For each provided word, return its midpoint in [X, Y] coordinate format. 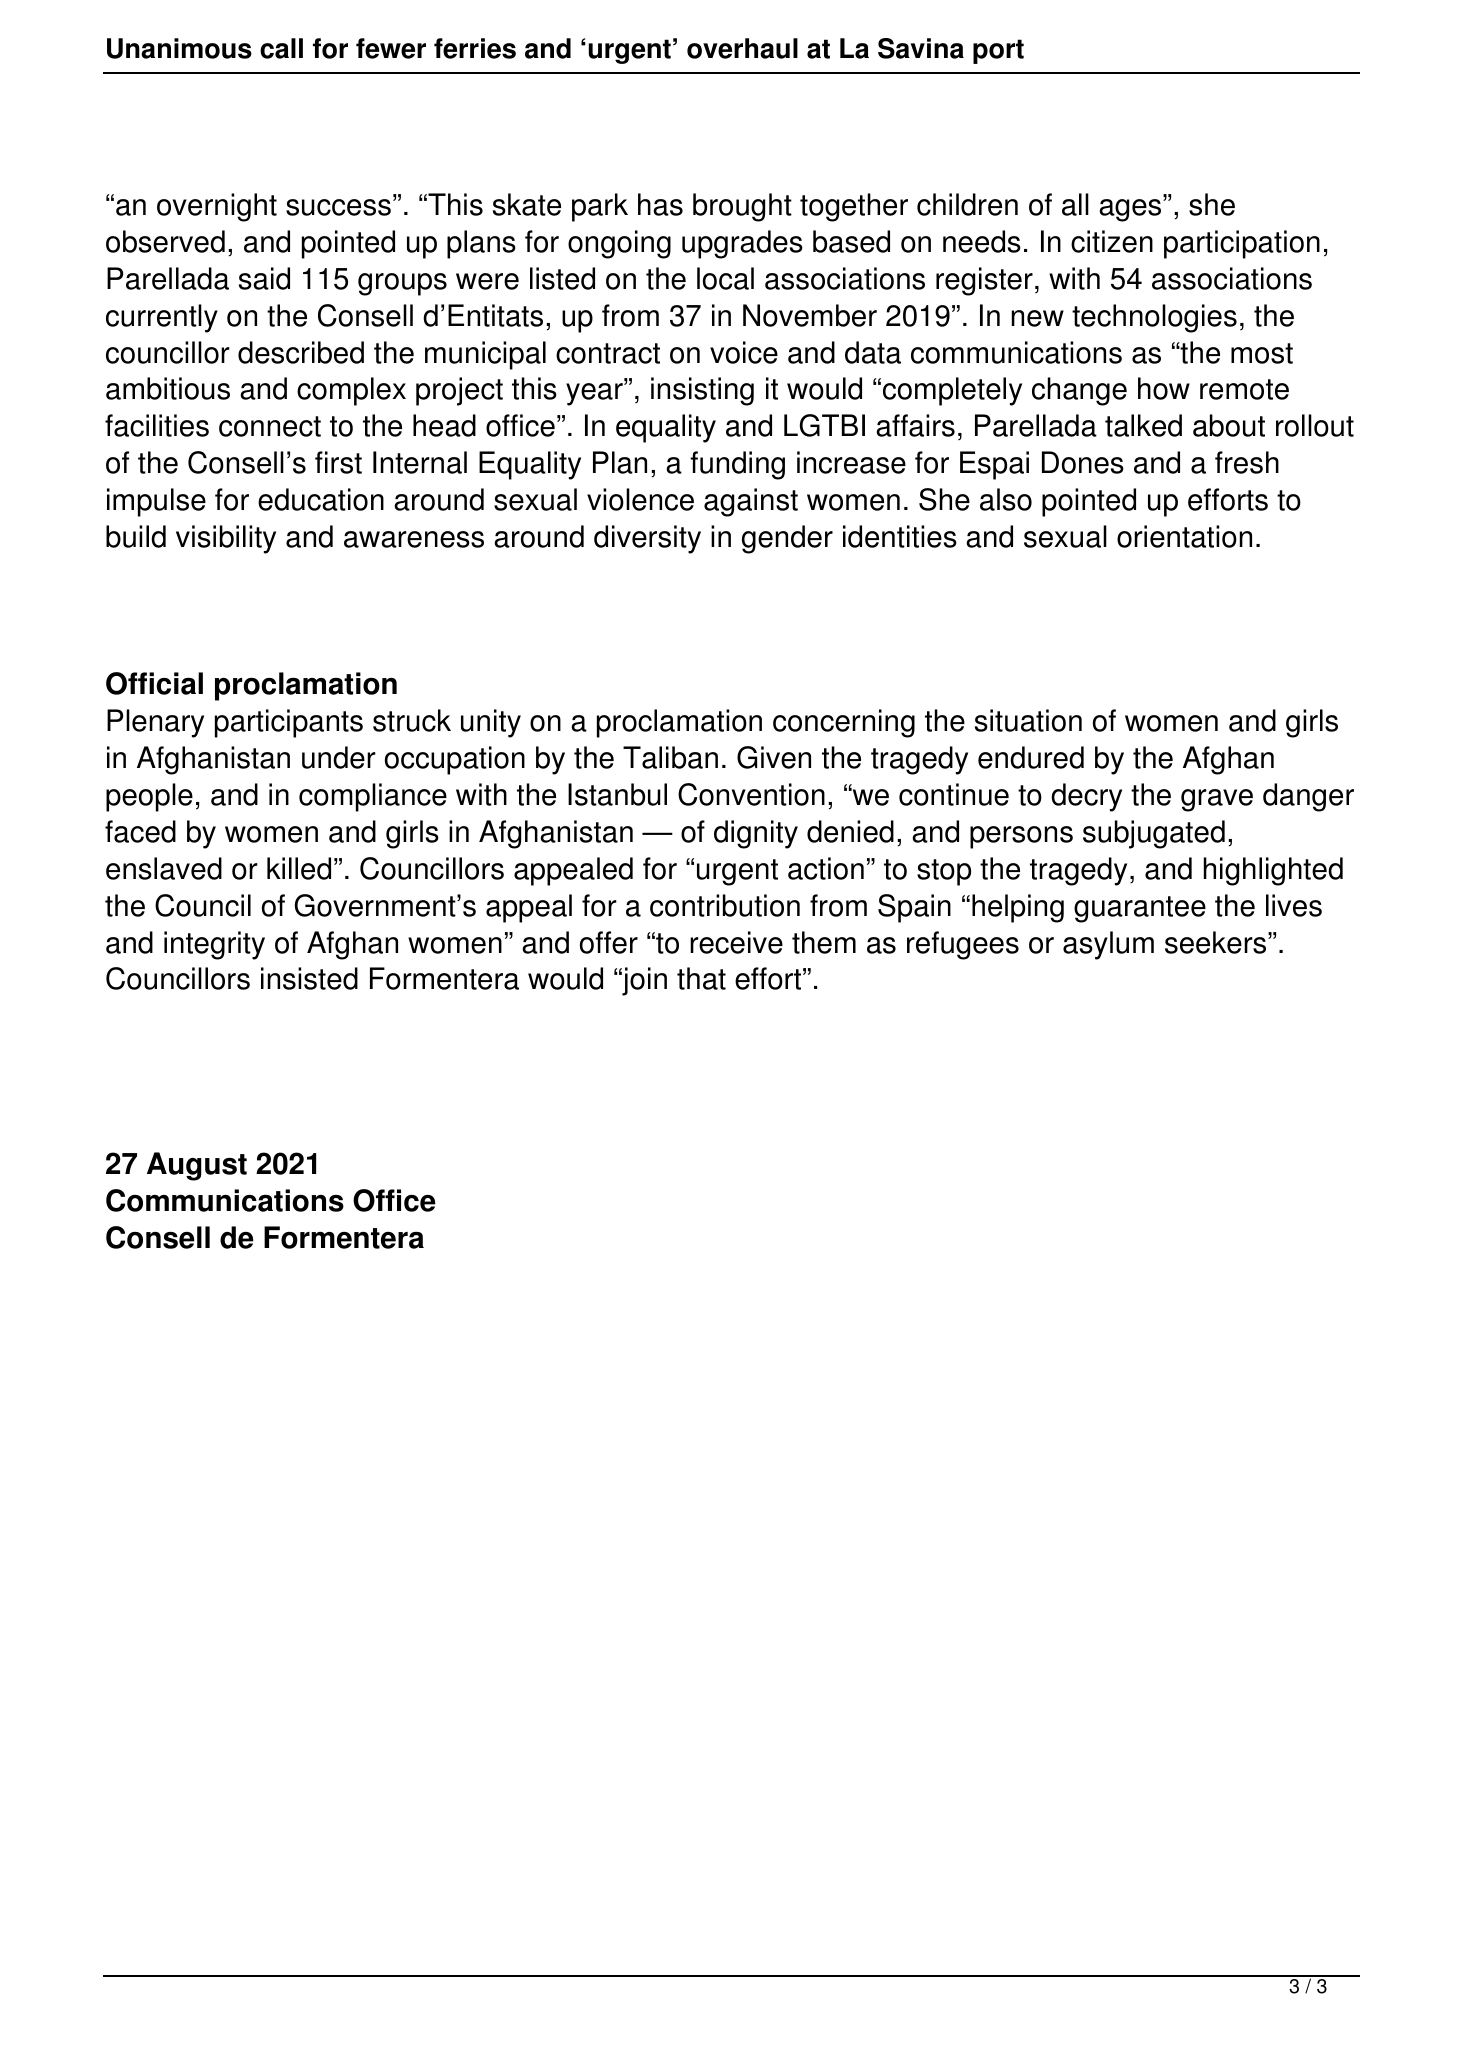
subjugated [1154, 834]
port [998, 51]
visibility [226, 539]
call [281, 48]
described [301, 352]
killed [299, 868]
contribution [725, 905]
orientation [1184, 536]
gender [787, 539]
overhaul [742, 48]
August [197, 1166]
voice [744, 352]
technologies [1154, 318]
